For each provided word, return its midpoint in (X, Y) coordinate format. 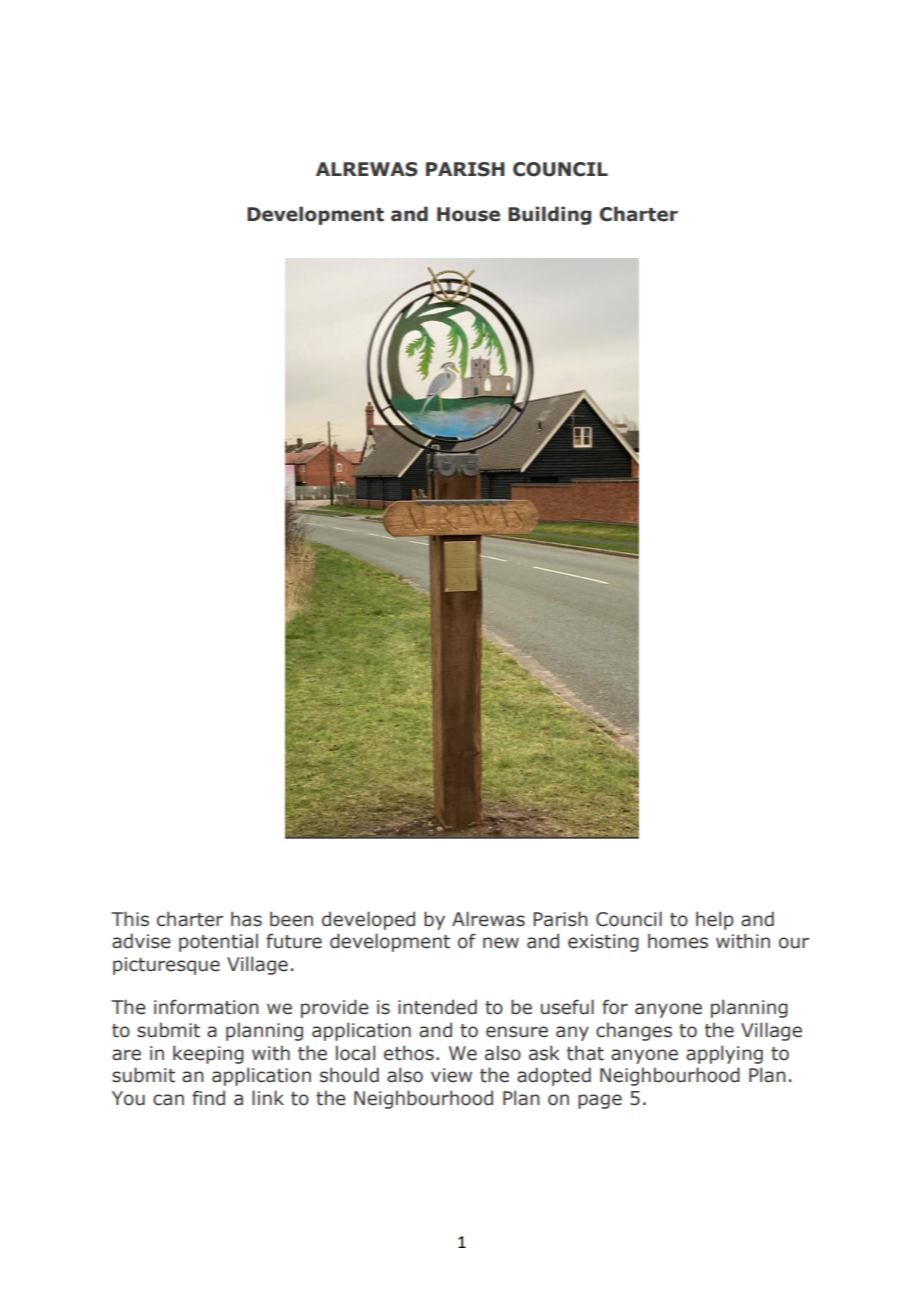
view (451, 1075)
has (246, 919)
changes (634, 1031)
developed (368, 920)
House (468, 214)
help (715, 920)
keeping (208, 1054)
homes (678, 941)
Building (550, 215)
